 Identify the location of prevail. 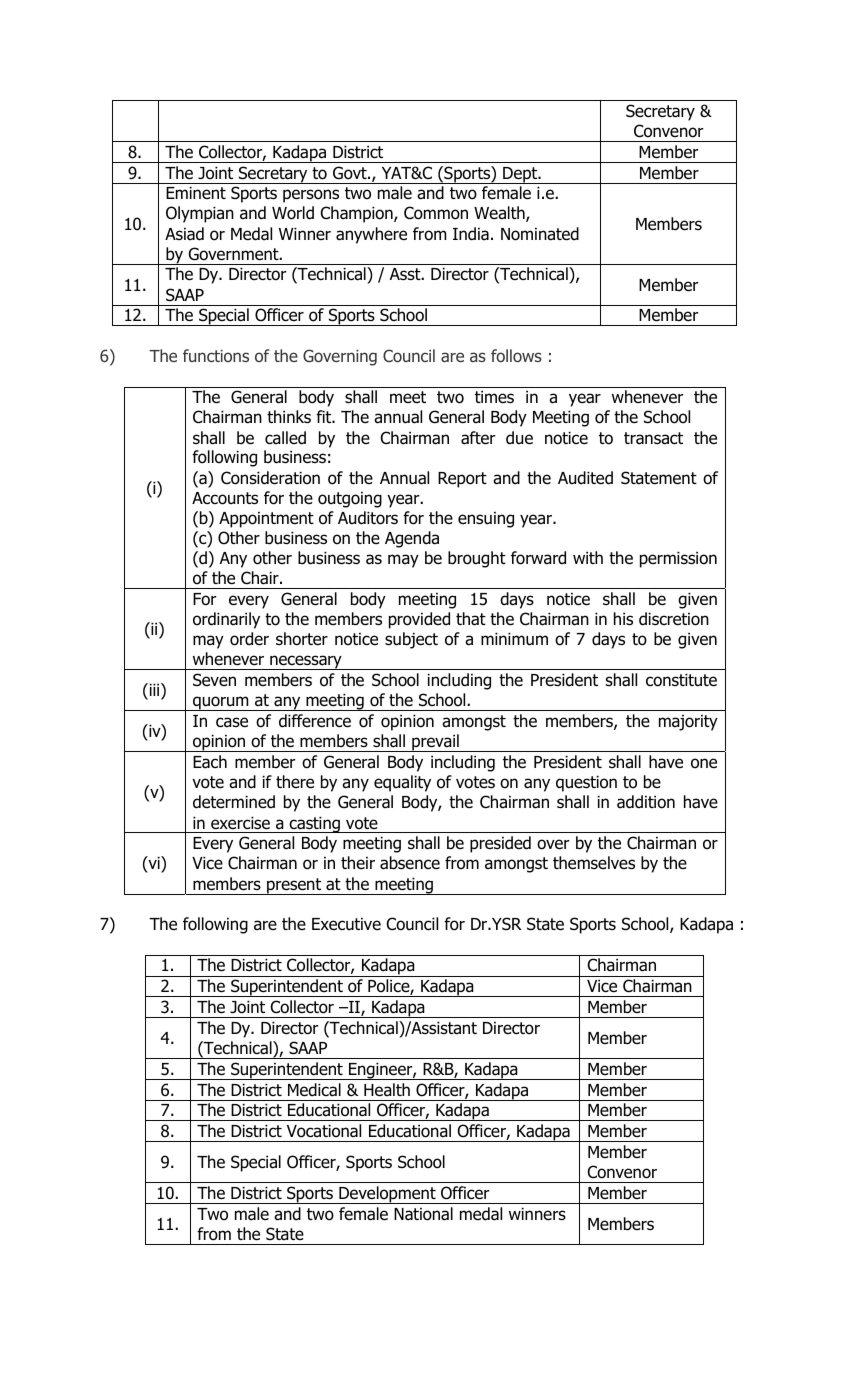
(435, 743).
